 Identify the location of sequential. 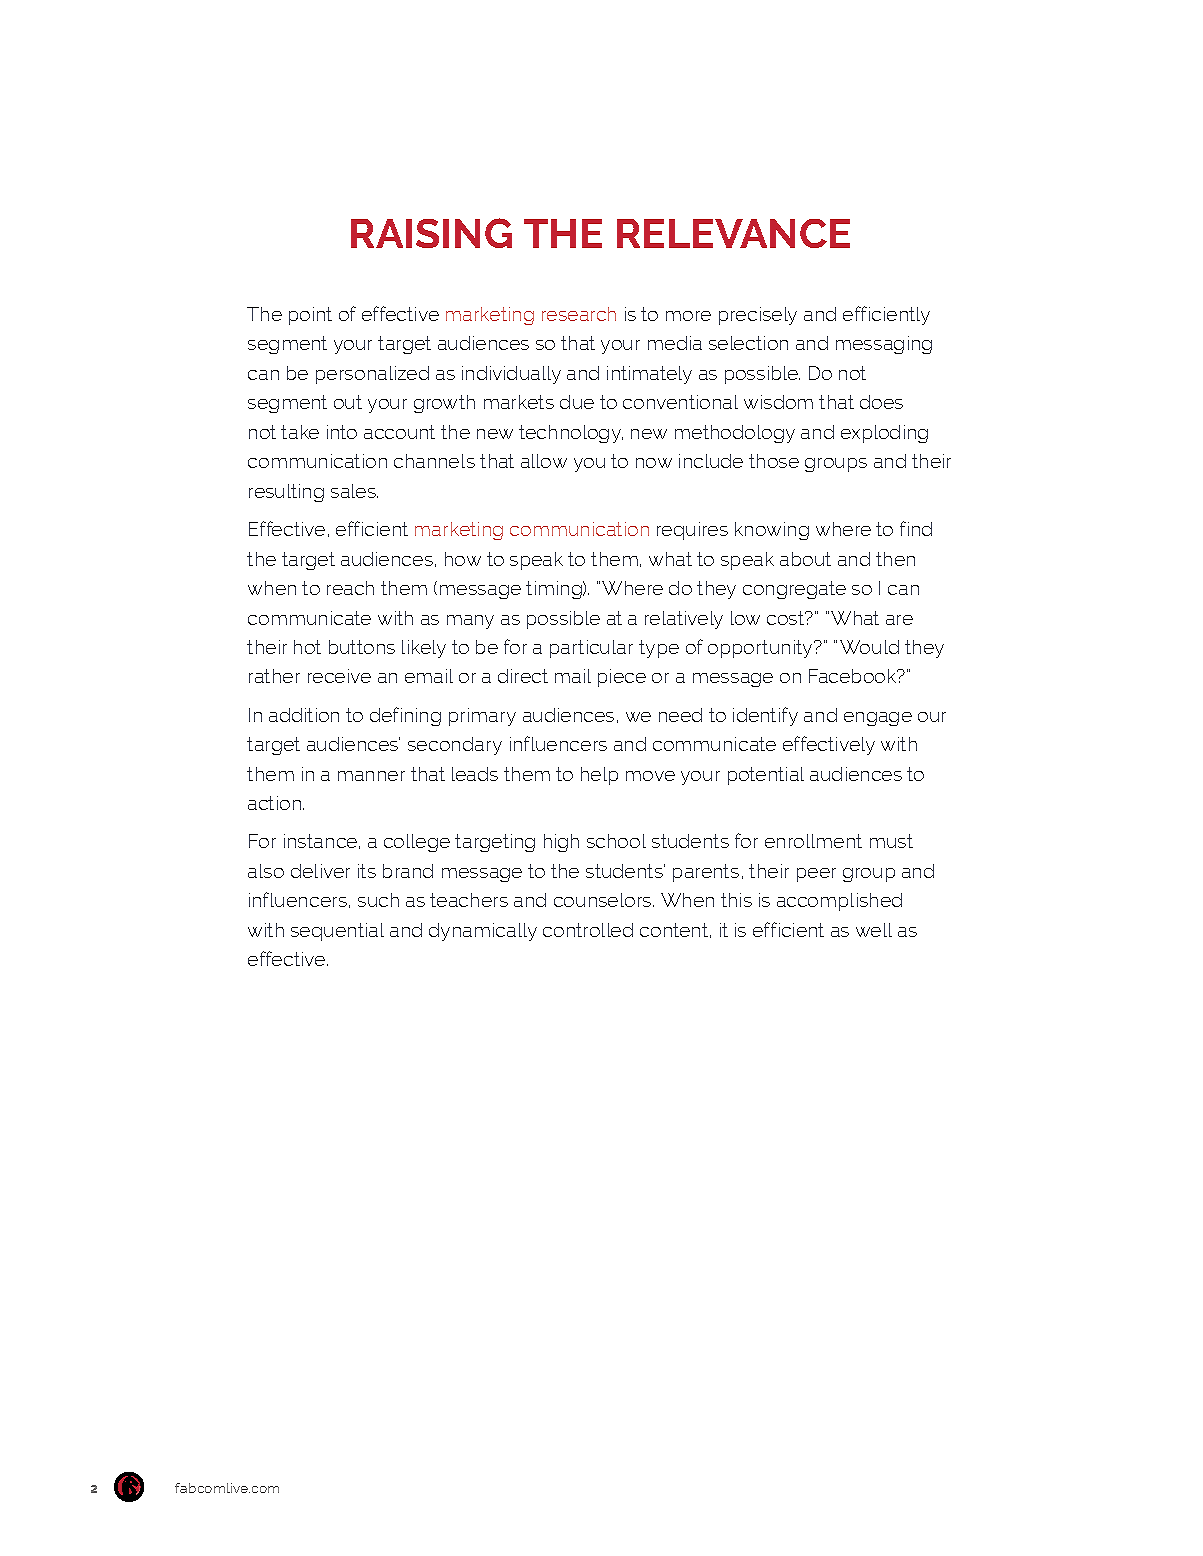
(337, 932).
